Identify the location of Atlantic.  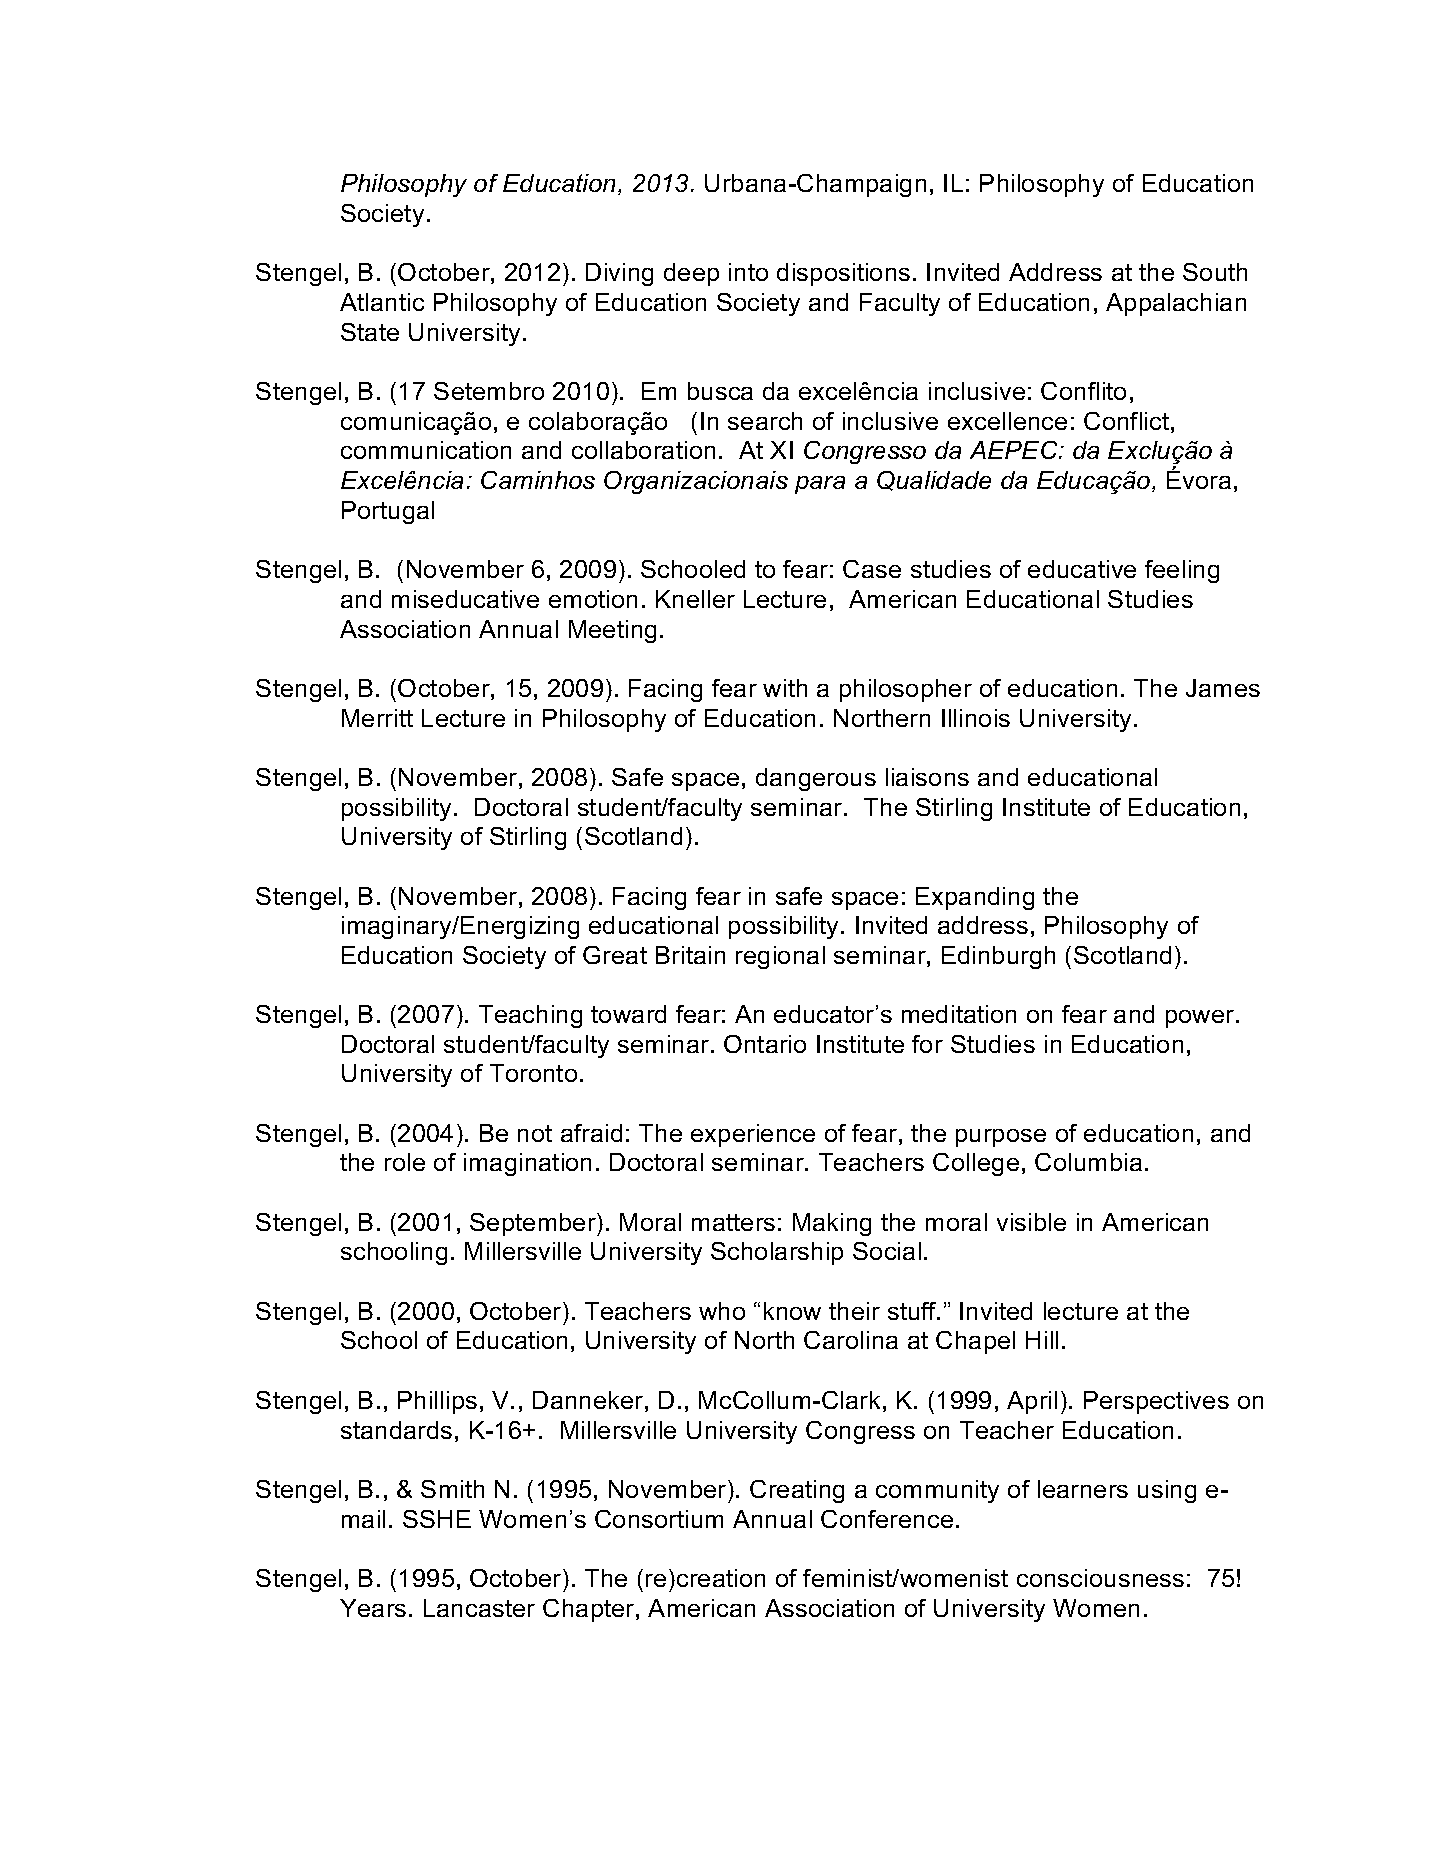
(382, 302).
